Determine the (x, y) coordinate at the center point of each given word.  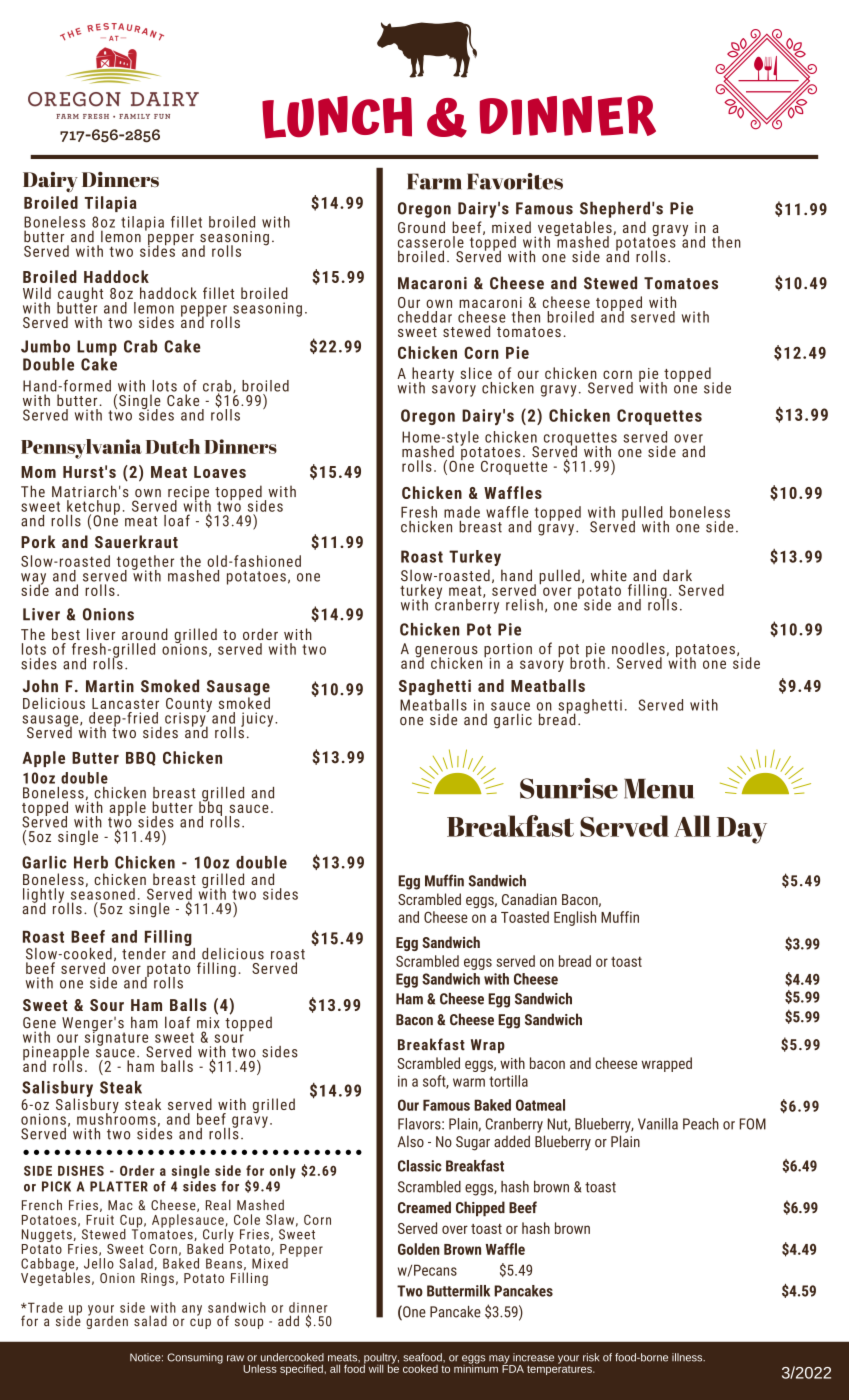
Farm (434, 181)
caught (80, 295)
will (376, 1368)
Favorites (515, 181)
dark (677, 575)
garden (107, 1321)
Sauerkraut (136, 541)
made (462, 512)
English (575, 918)
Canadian (529, 899)
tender (144, 954)
